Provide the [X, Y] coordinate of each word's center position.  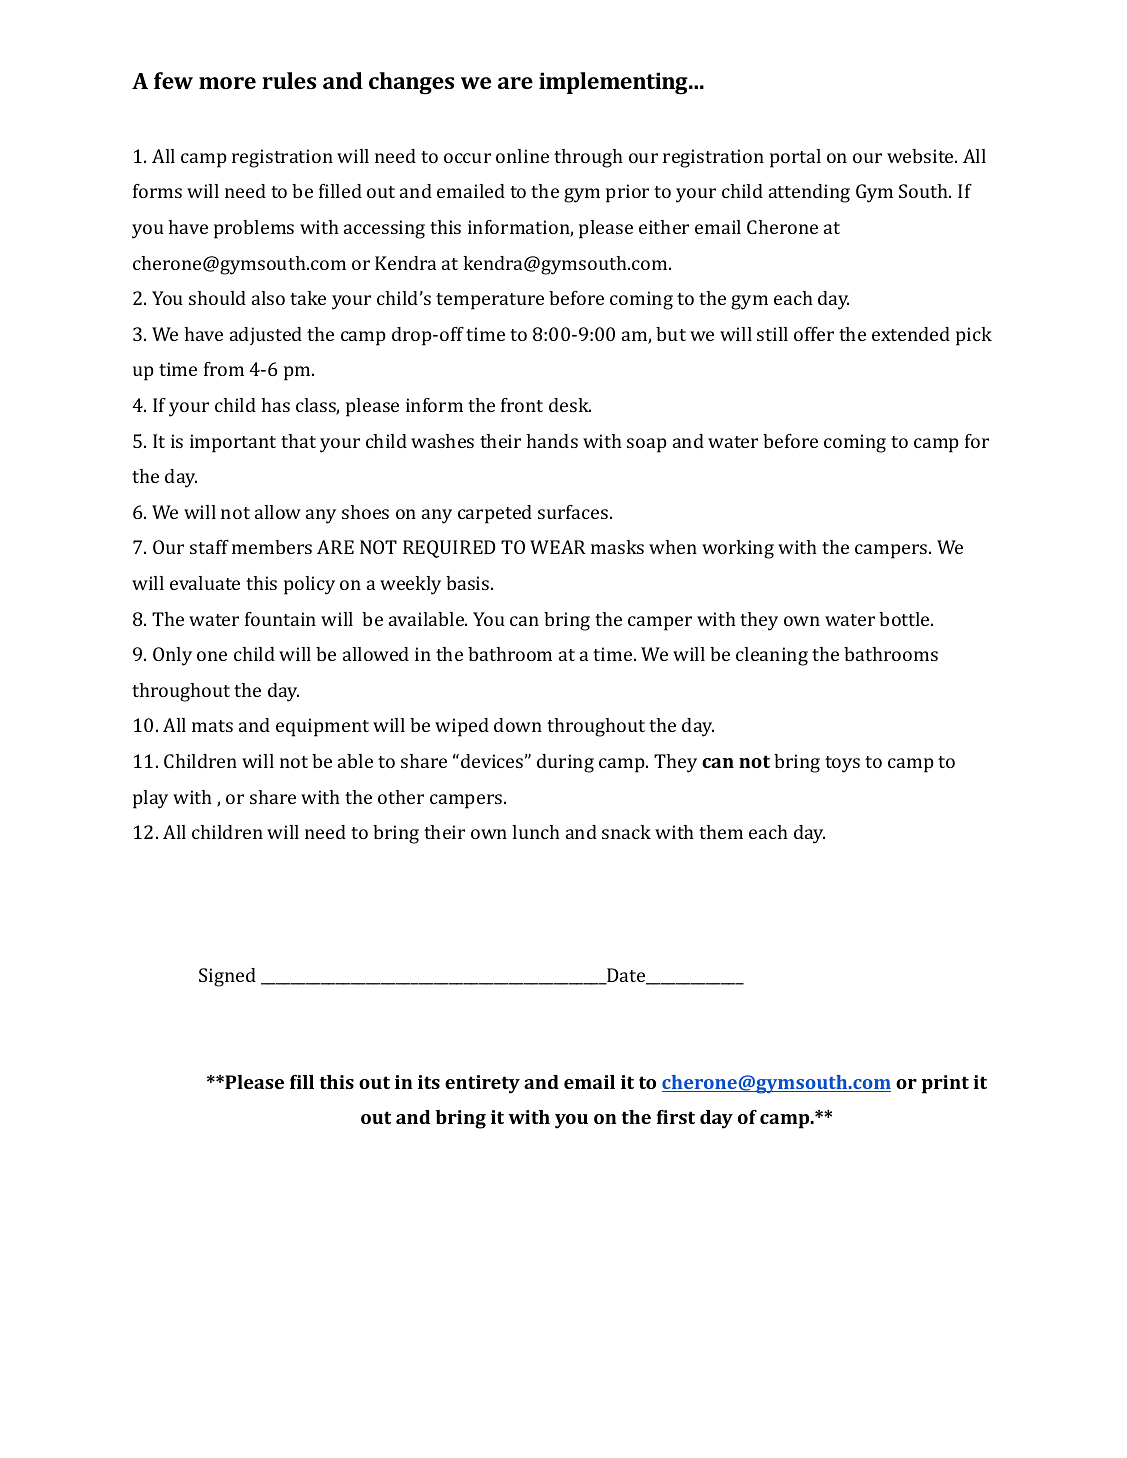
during [565, 763]
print [945, 1084]
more [227, 83]
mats [212, 726]
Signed [227, 977]
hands [552, 441]
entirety [482, 1084]
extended [911, 334]
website [921, 156]
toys [842, 764]
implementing [614, 83]
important [233, 443]
